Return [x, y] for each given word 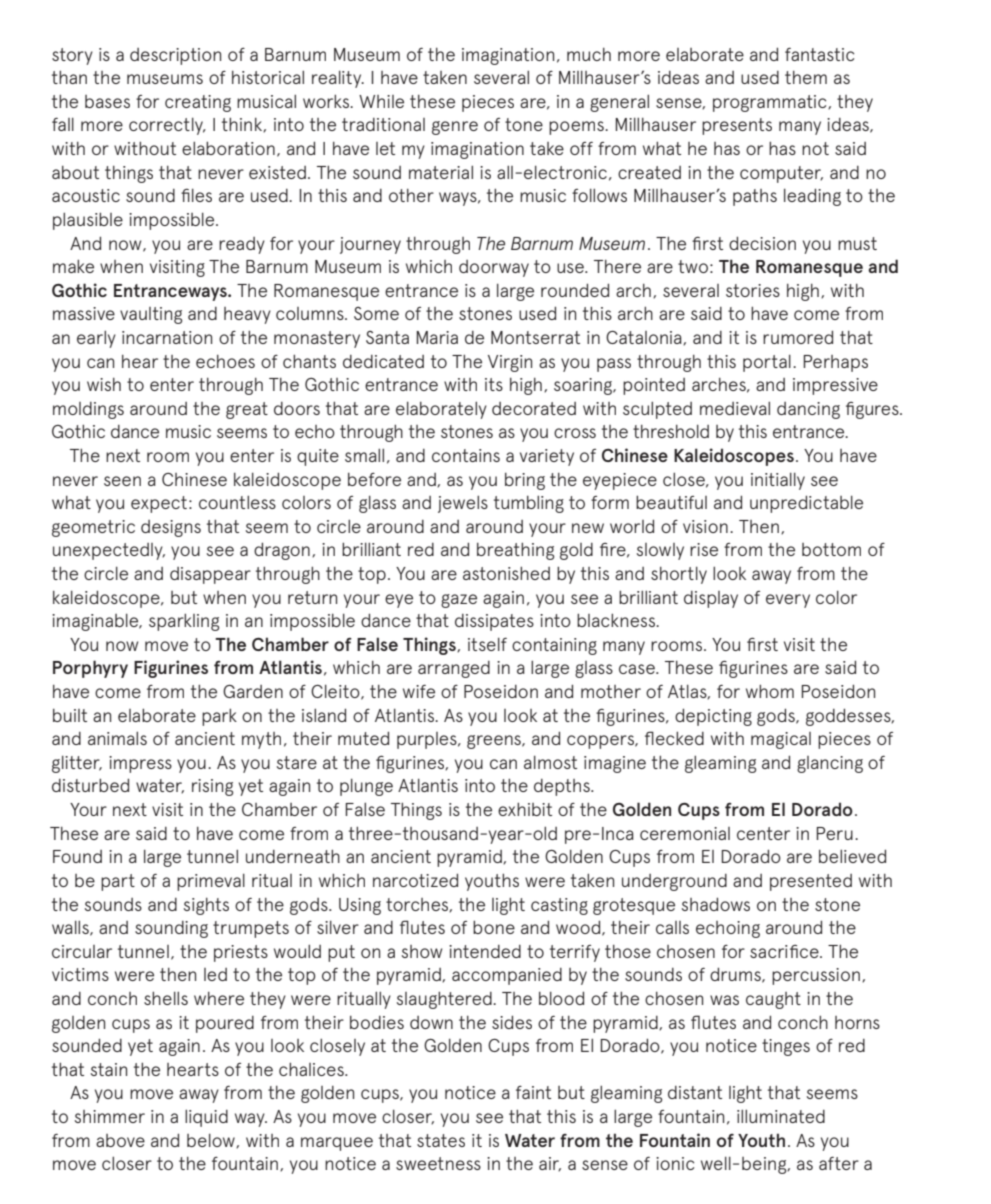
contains [466, 455]
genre [455, 128]
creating [198, 103]
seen [122, 481]
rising [212, 787]
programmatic [771, 103]
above [120, 1140]
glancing [830, 764]
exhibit [525, 809]
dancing [808, 410]
